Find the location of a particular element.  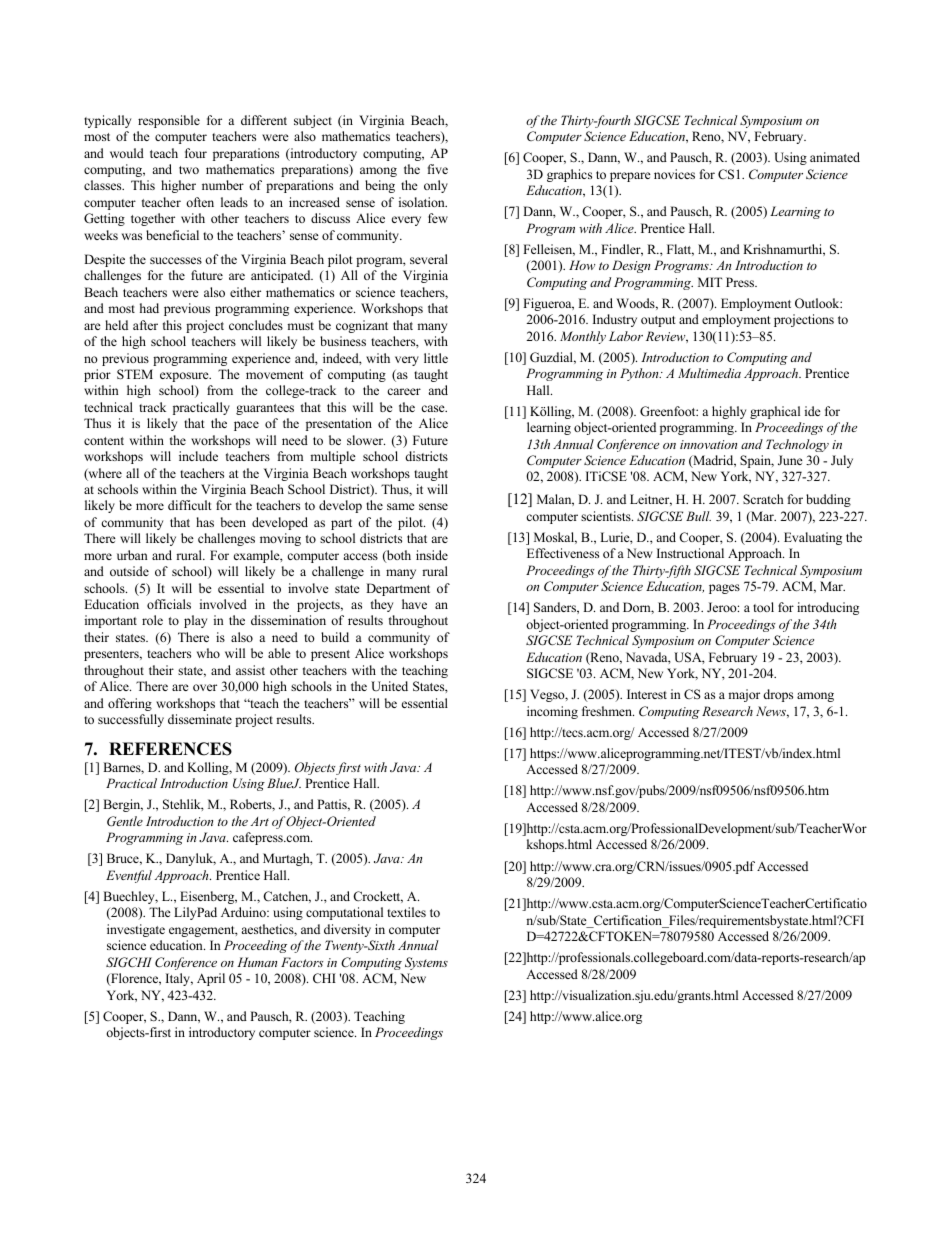

five is located at coordinates (438, 169).
